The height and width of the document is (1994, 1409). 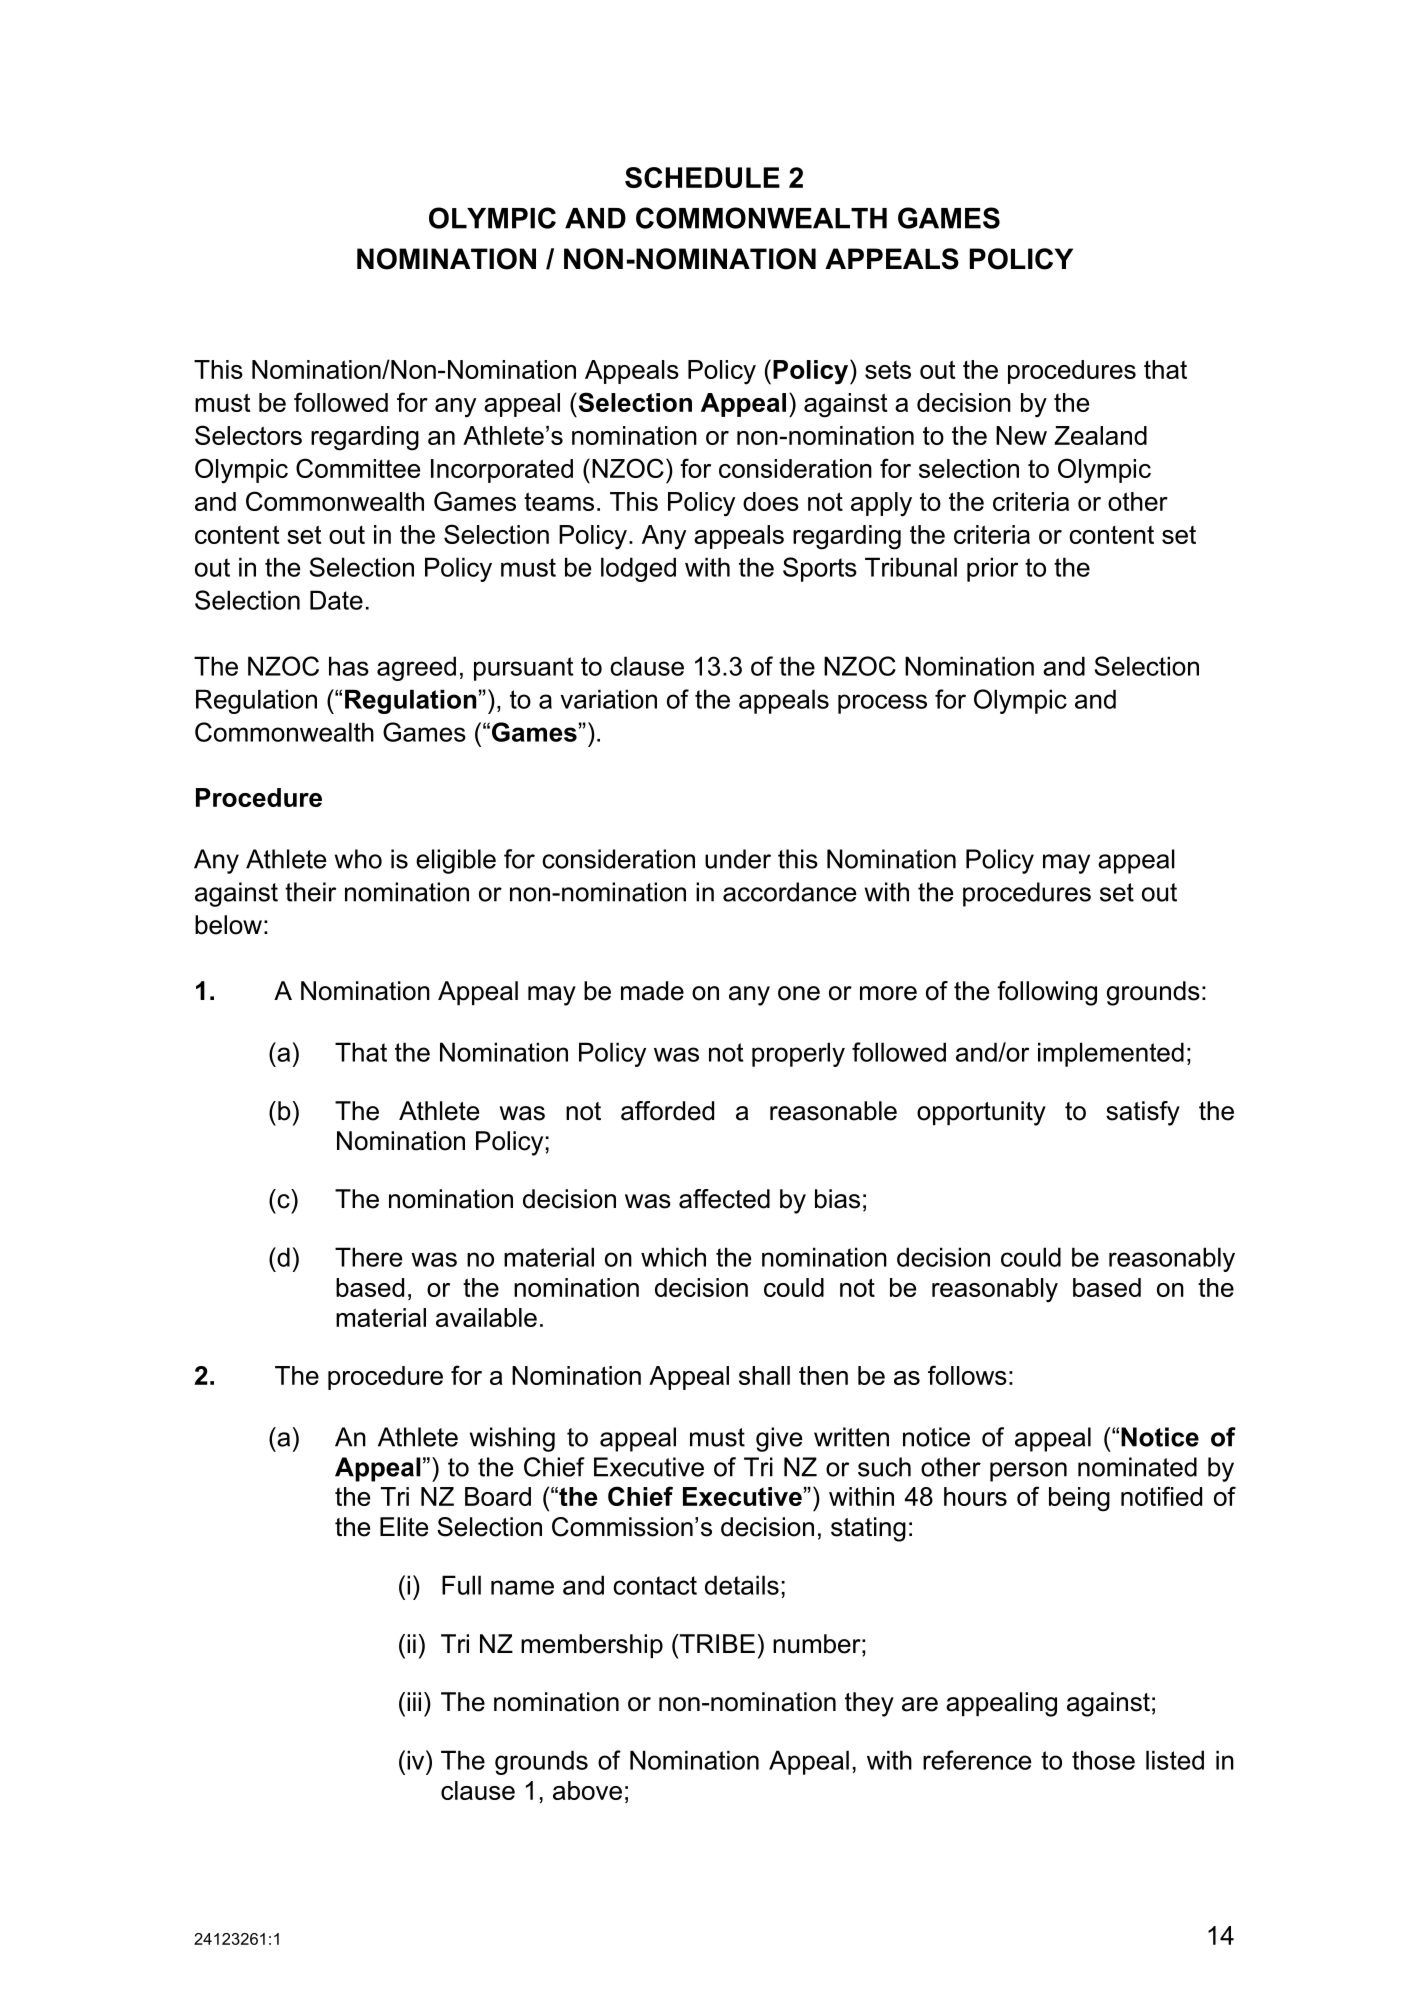 I want to click on TRIBE, so click(x=716, y=1643).
